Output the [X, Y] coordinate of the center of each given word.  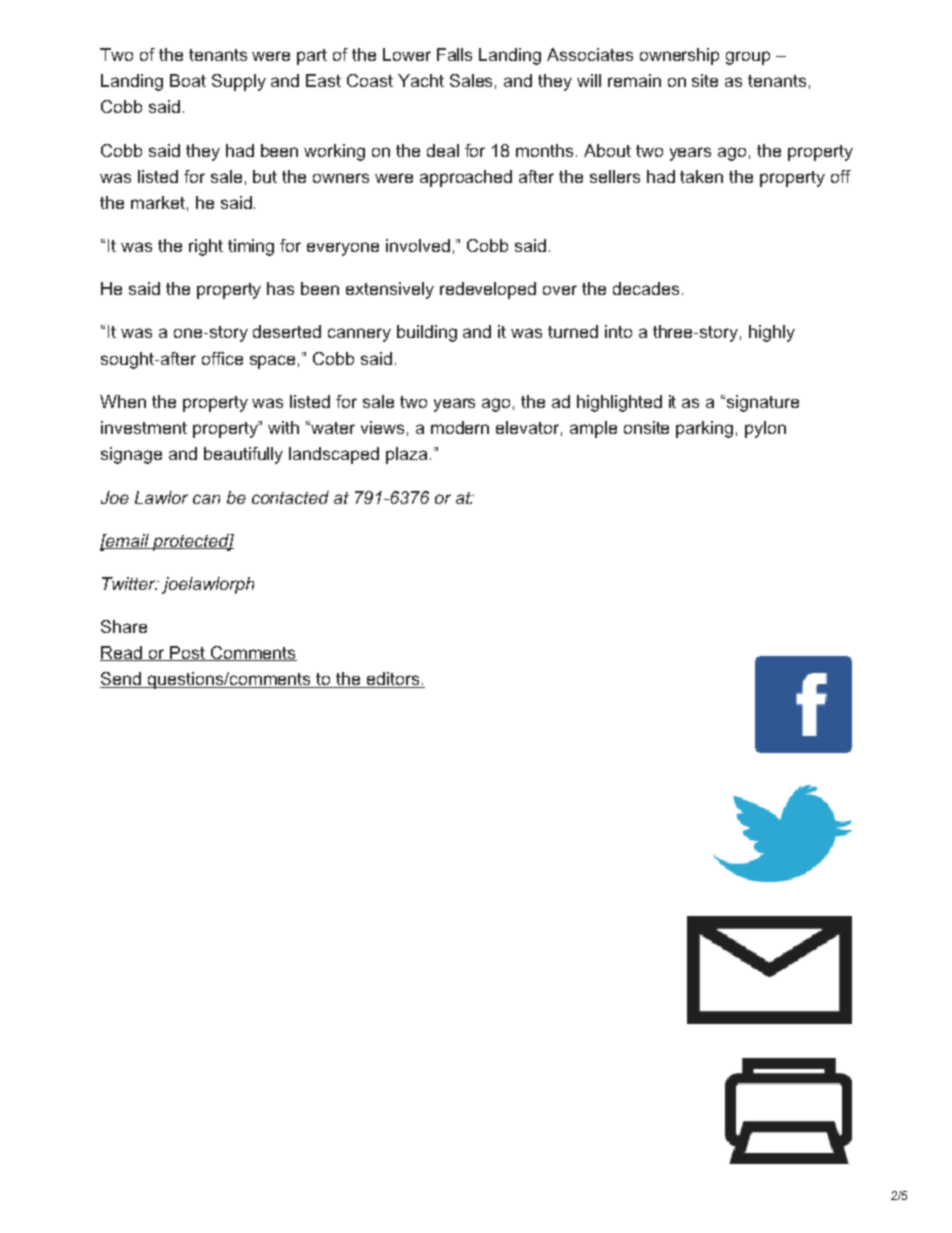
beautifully [243, 455]
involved [418, 245]
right [206, 247]
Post [187, 653]
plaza [406, 455]
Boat [188, 80]
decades [646, 288]
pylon [765, 429]
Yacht [421, 80]
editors [393, 680]
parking [704, 429]
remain [634, 80]
